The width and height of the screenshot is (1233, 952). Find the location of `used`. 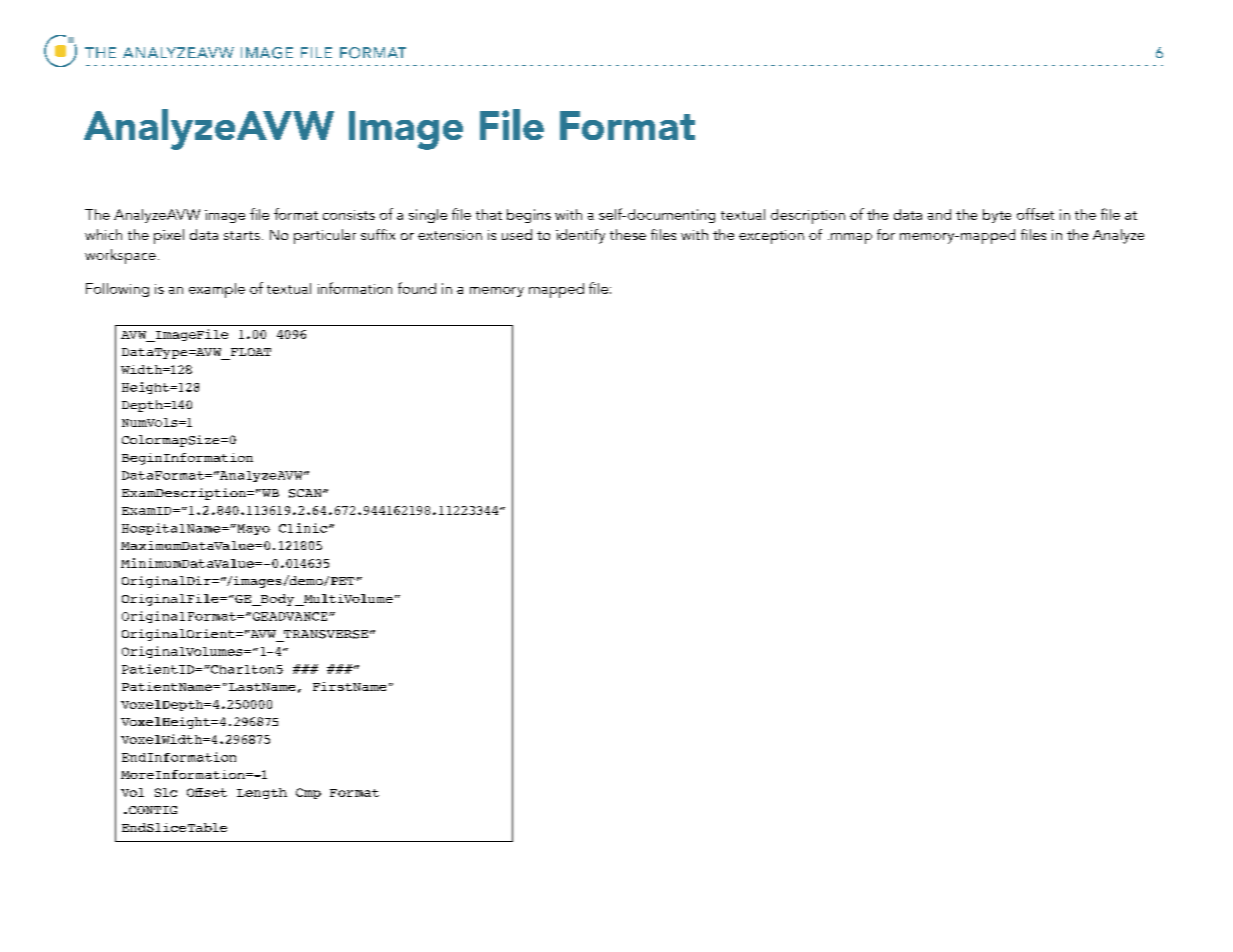

used is located at coordinates (517, 234).
